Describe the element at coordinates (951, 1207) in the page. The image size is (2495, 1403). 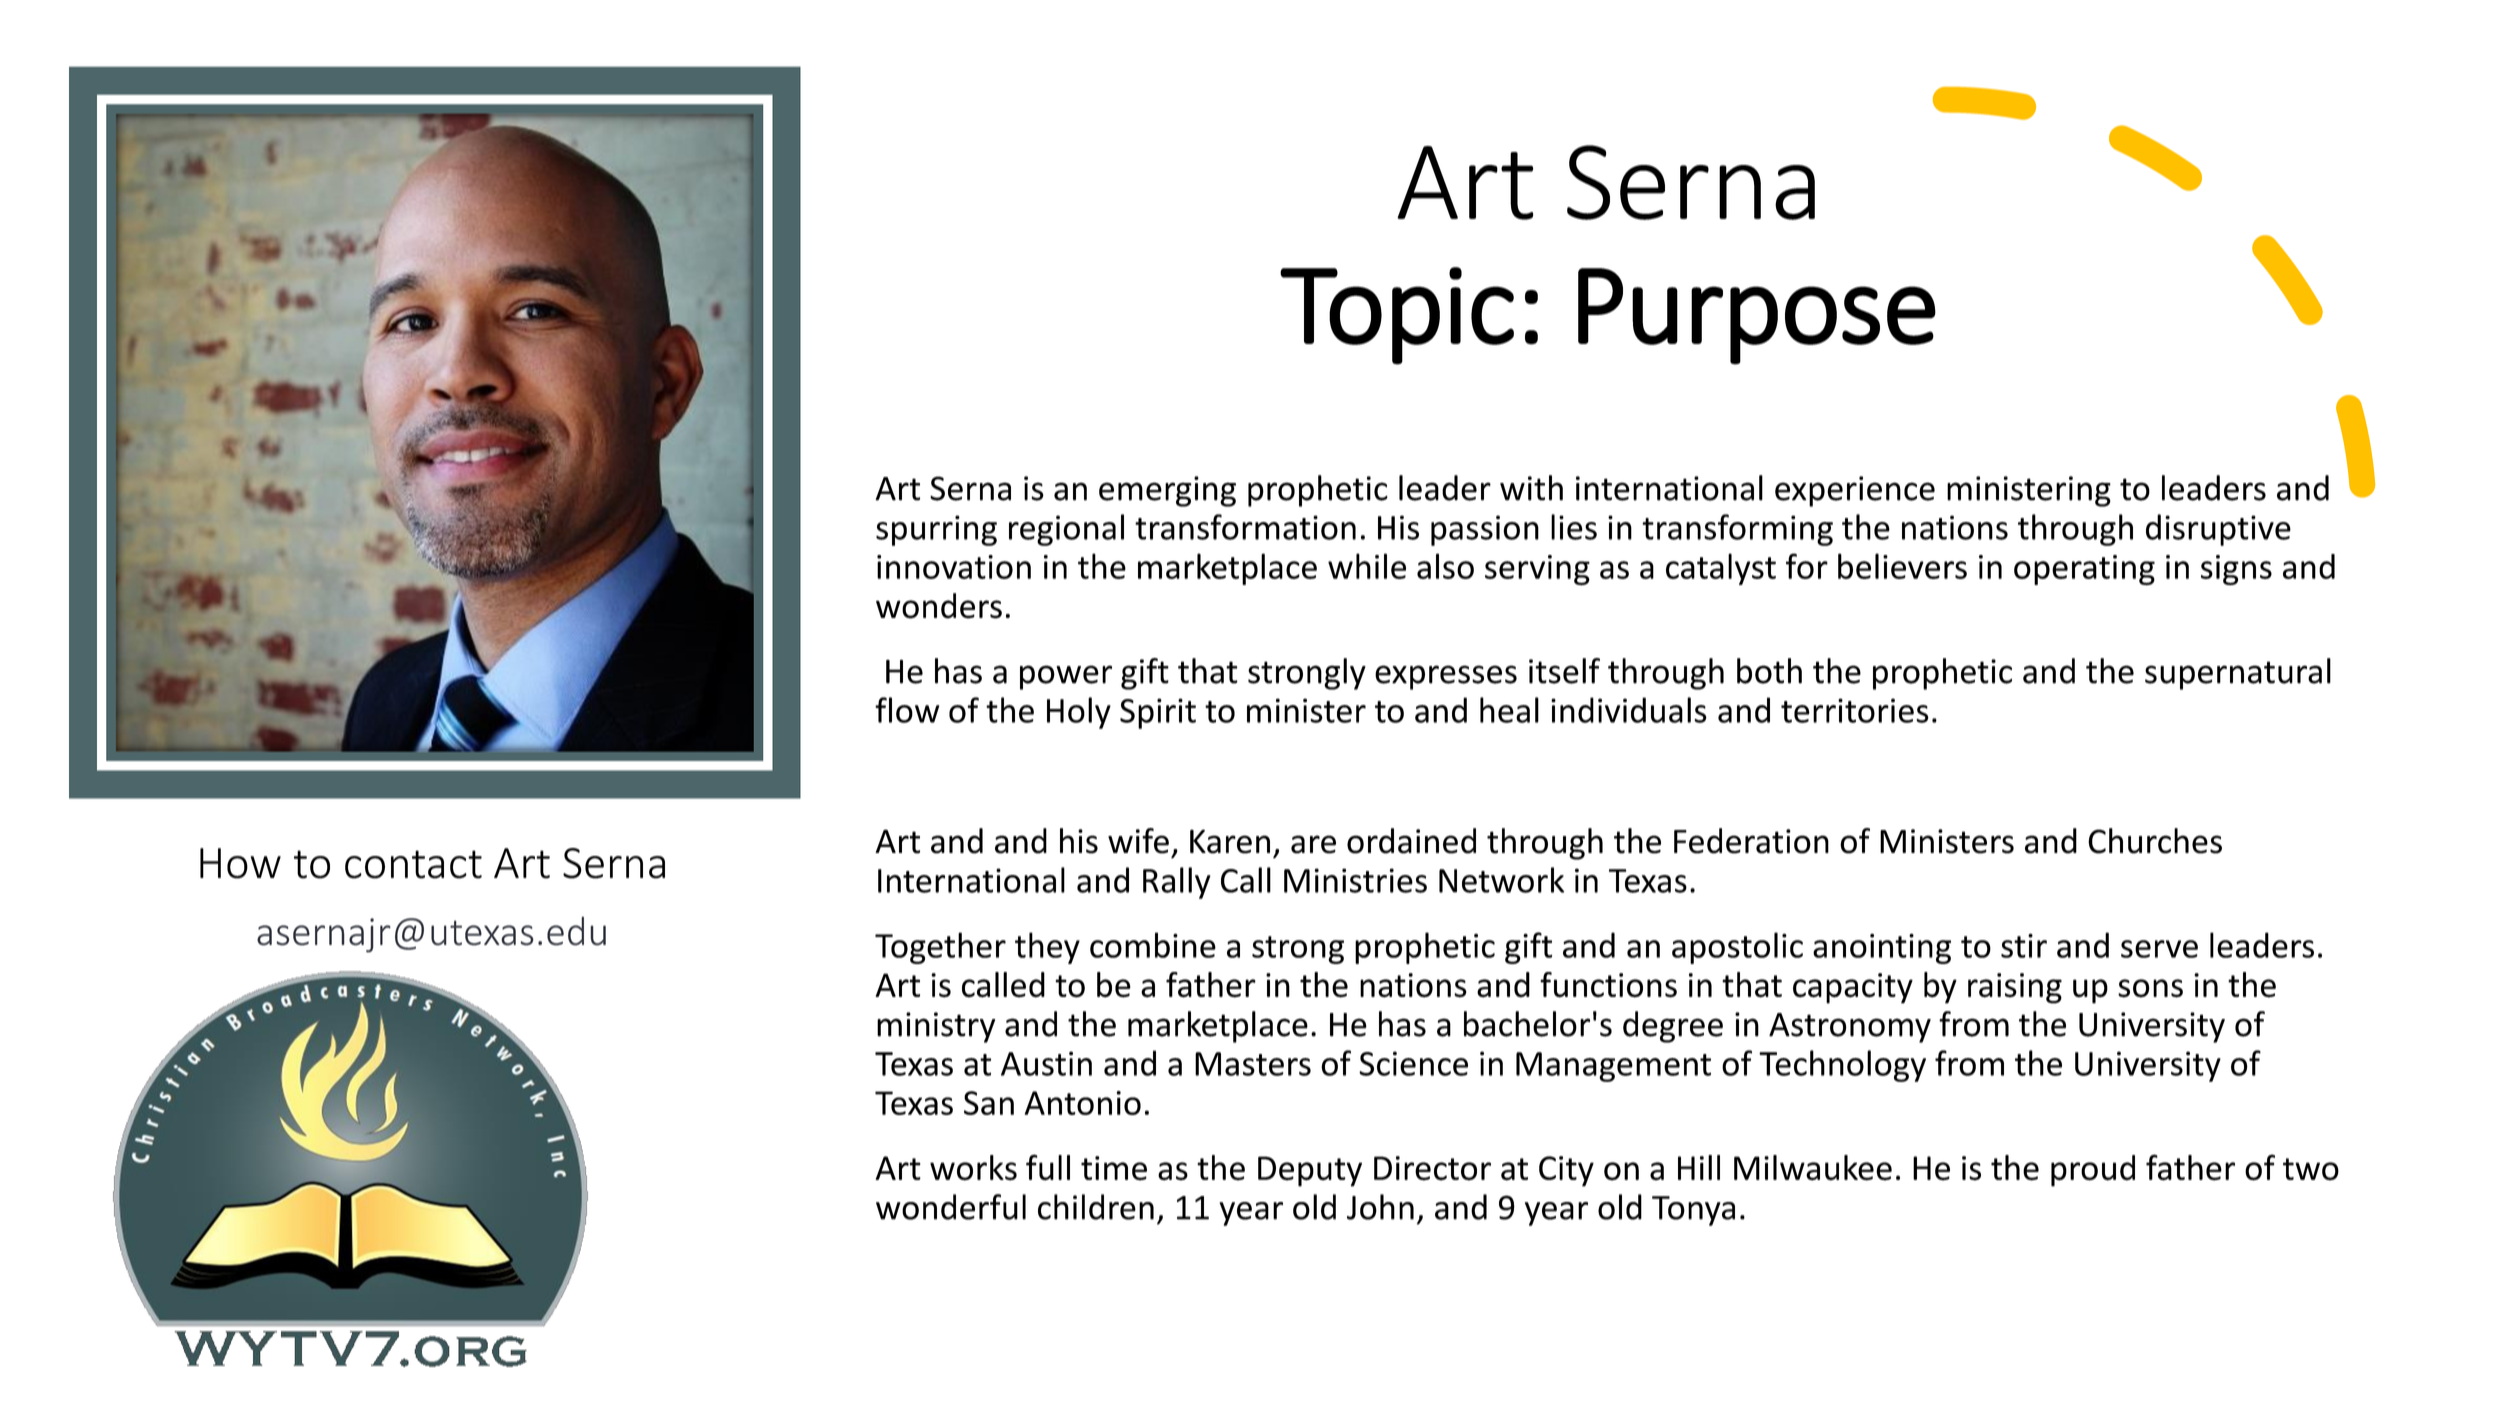
I see `wonderful` at that location.
